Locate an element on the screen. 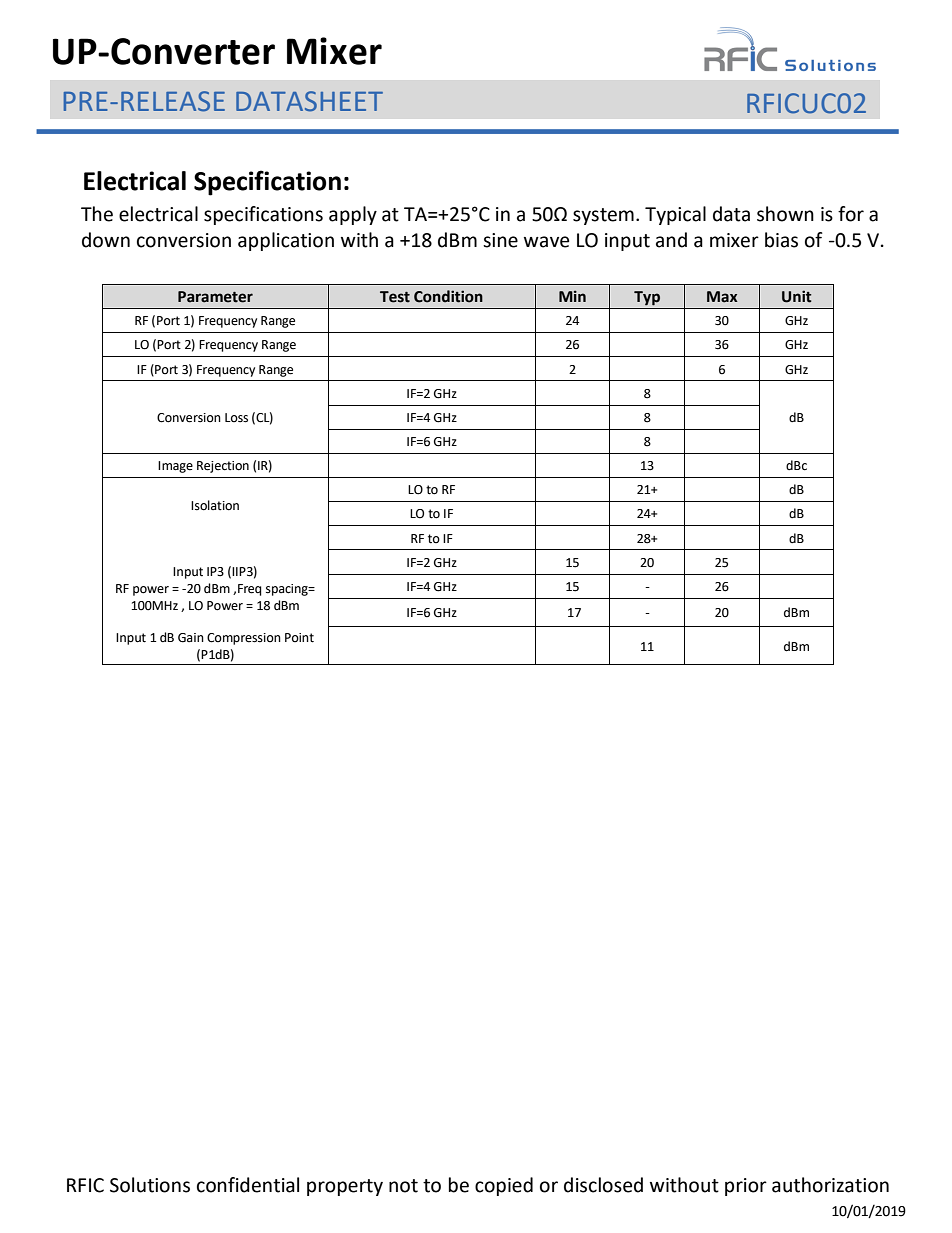 The width and height of the screenshot is (952, 1233). Point is located at coordinates (299, 638).
